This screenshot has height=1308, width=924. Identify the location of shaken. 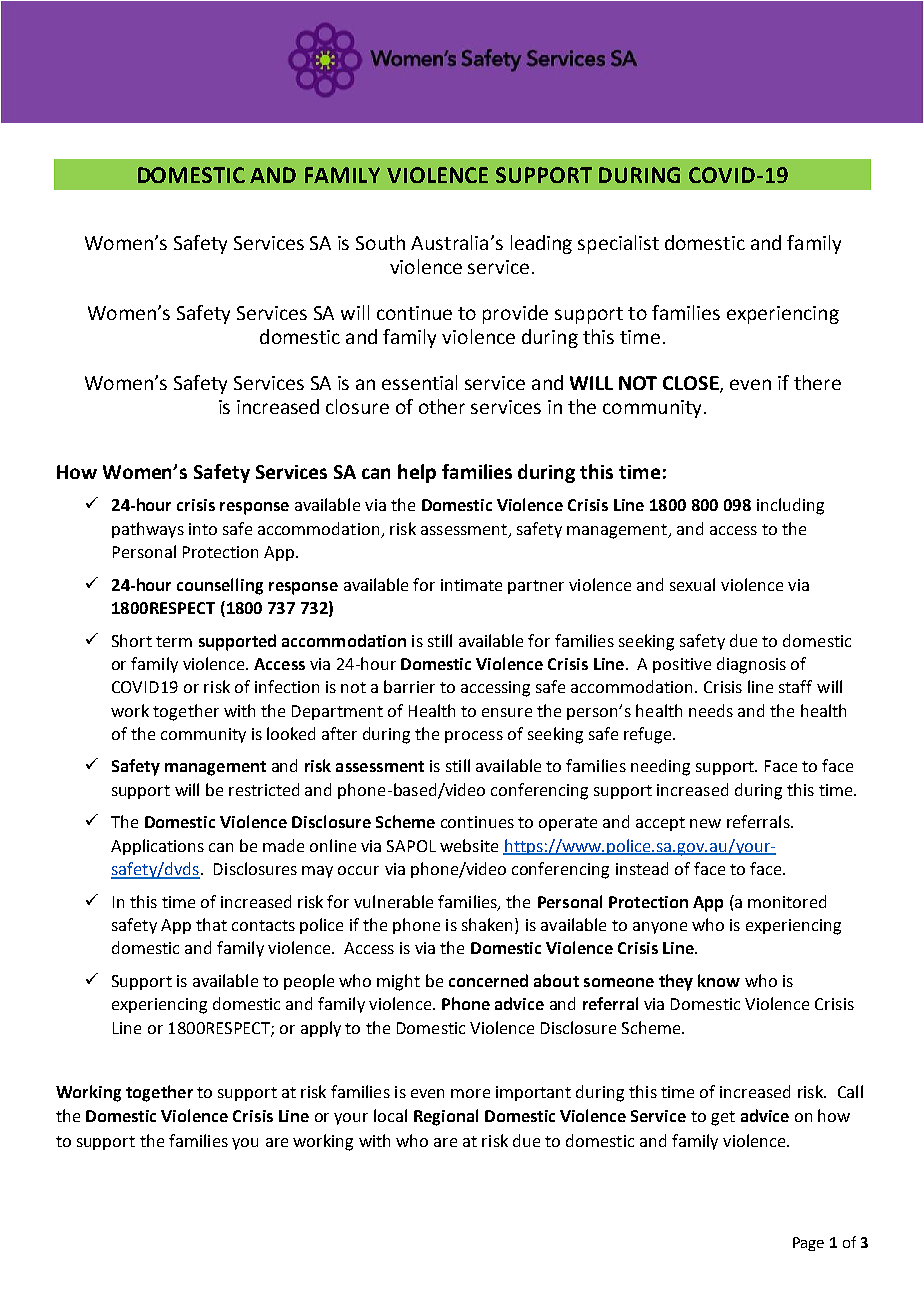
(487, 924).
